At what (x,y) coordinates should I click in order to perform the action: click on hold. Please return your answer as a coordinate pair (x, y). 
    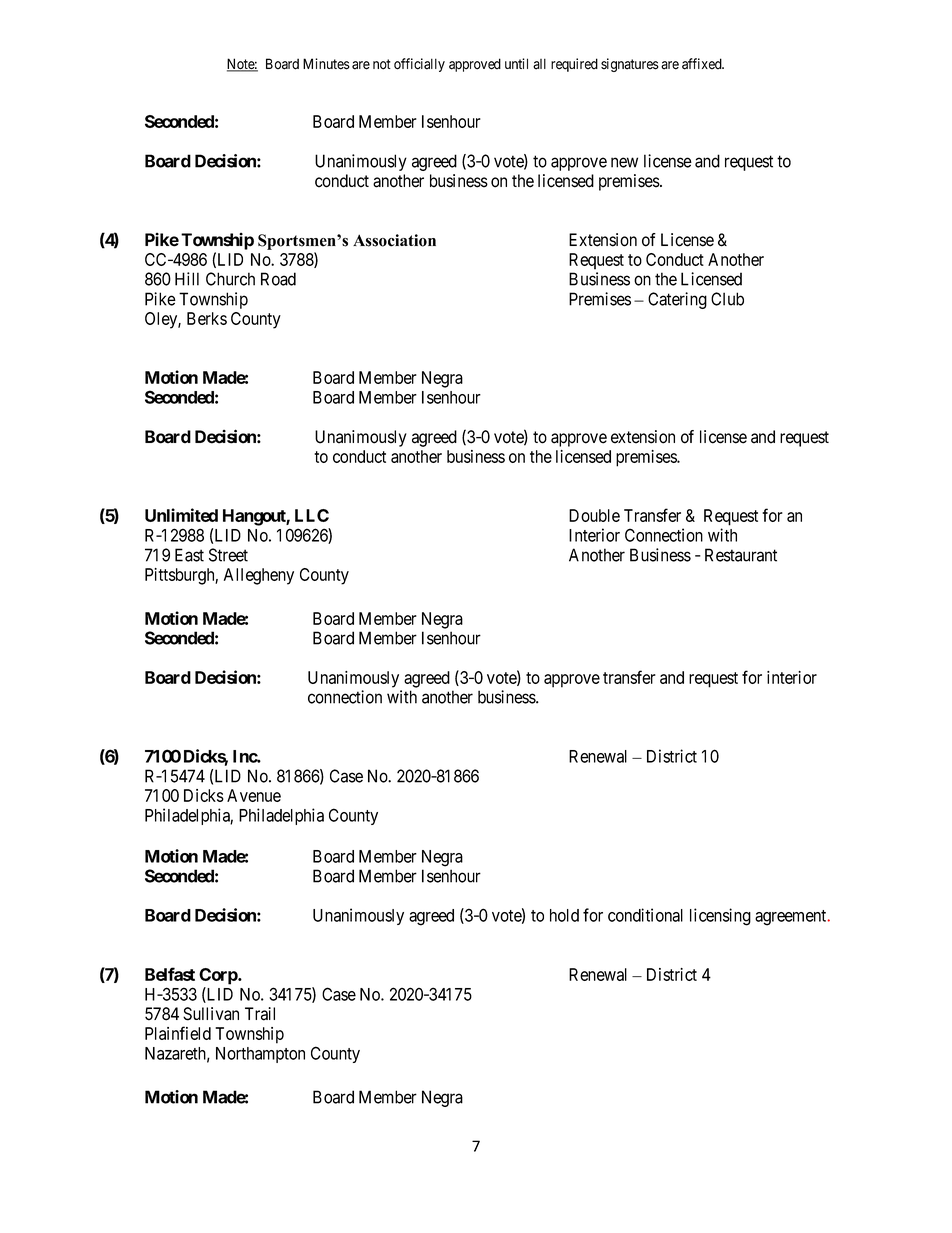
    Looking at the image, I should click on (564, 915).
